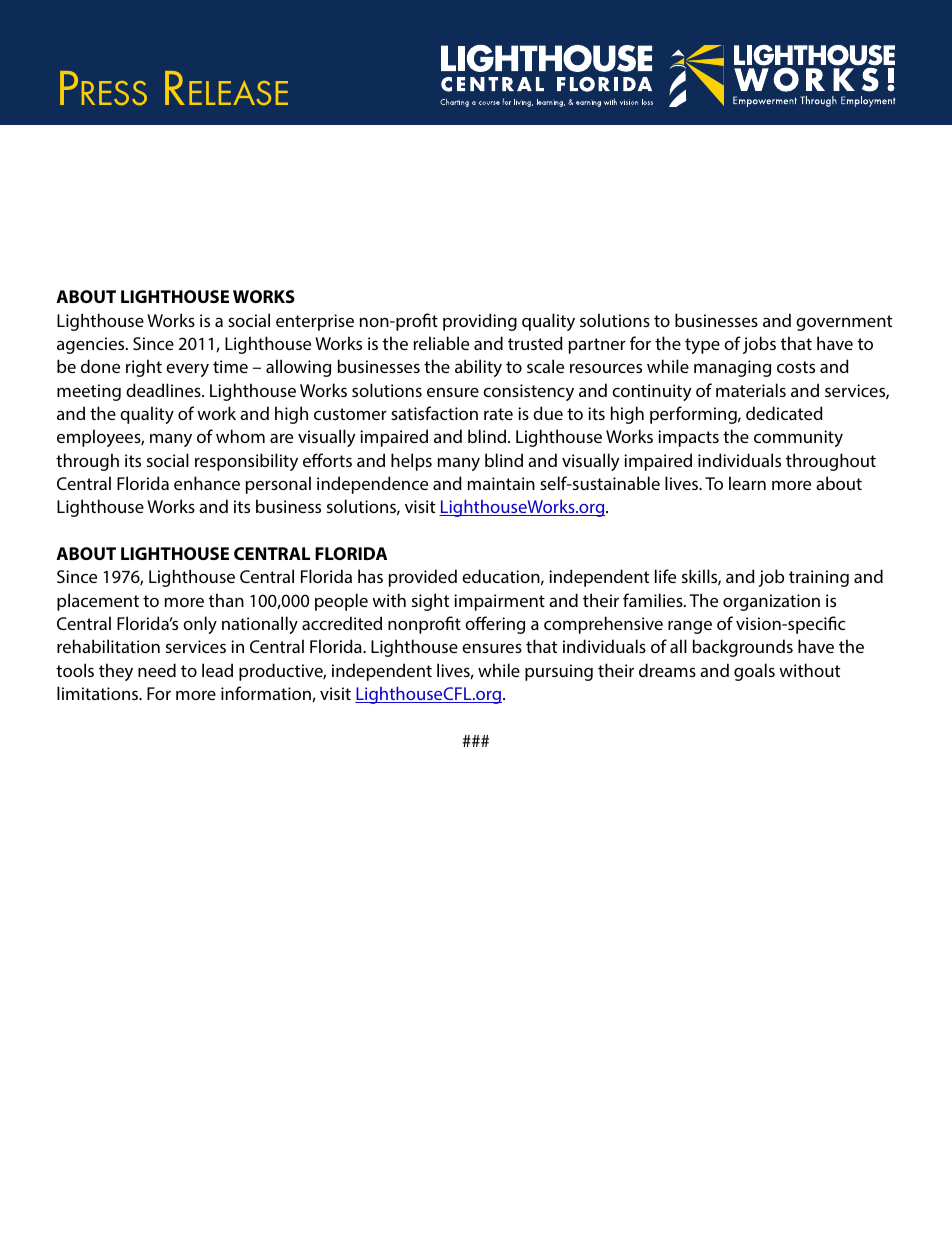 The width and height of the document is (952, 1233). What do you see at coordinates (559, 672) in the document?
I see `pursuing` at bounding box center [559, 672].
